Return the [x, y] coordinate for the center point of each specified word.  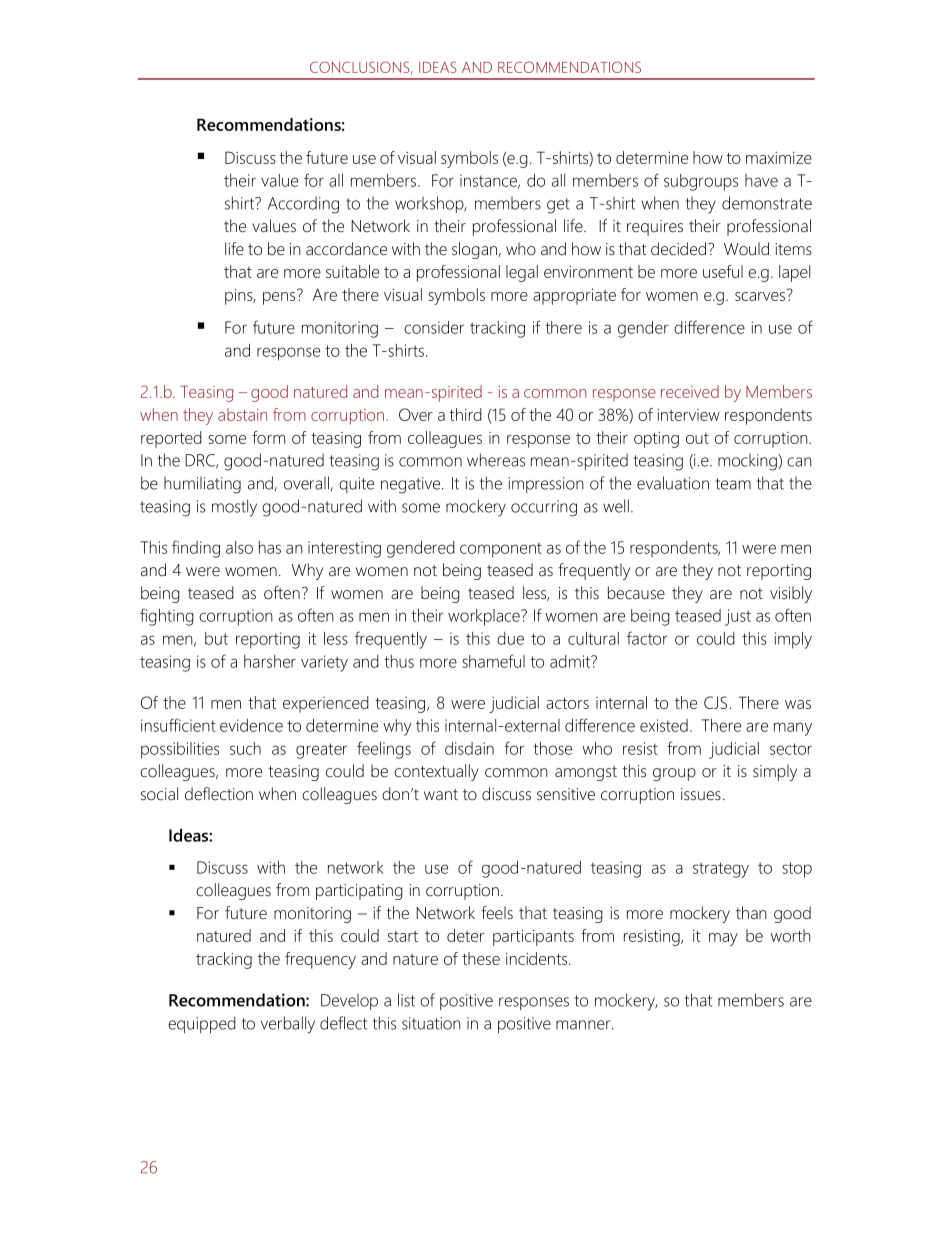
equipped [202, 1024]
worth [791, 935]
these [481, 958]
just [738, 617]
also [239, 547]
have [761, 180]
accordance [346, 249]
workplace [485, 617]
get [558, 206]
